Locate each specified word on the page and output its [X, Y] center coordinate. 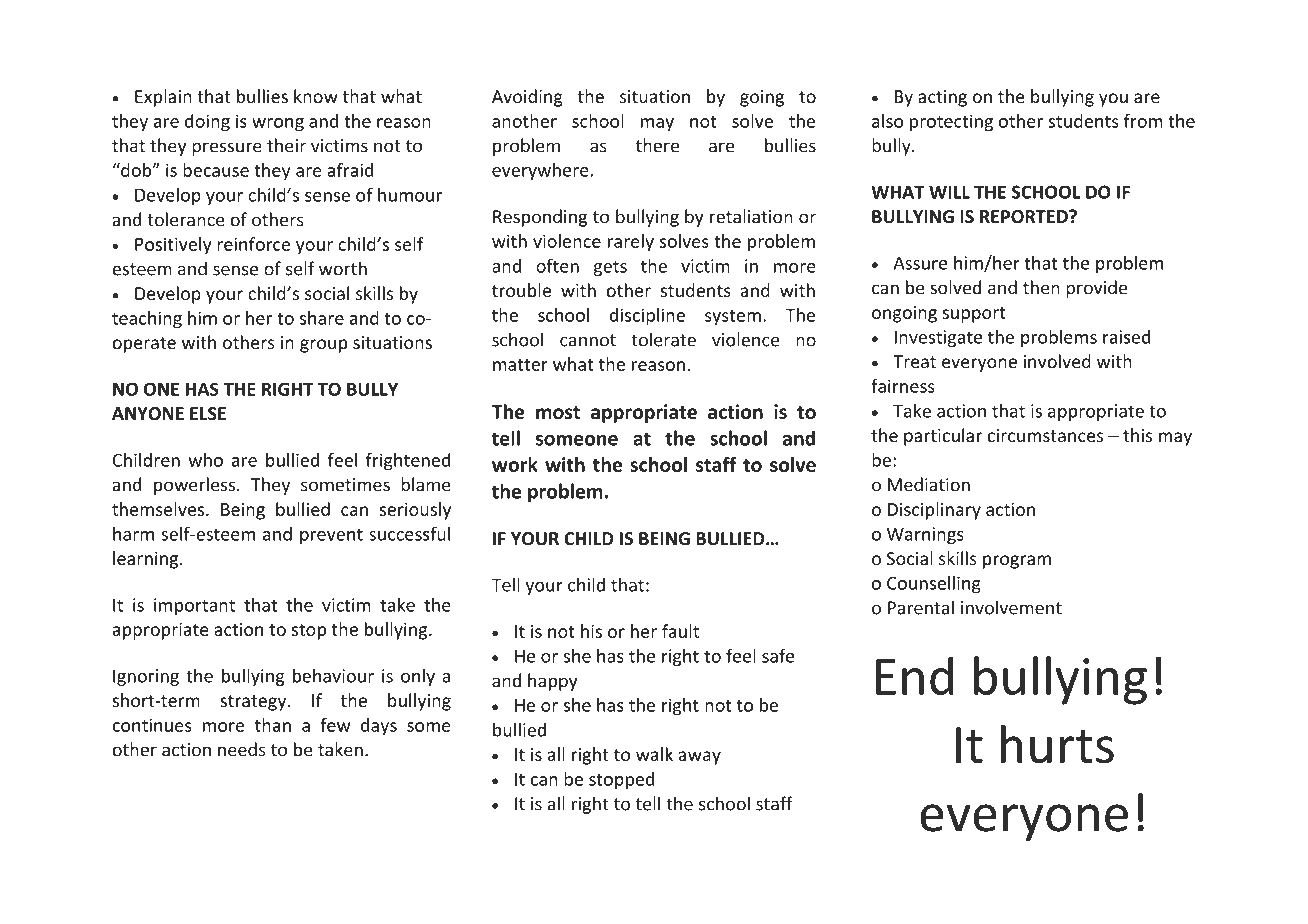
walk [654, 754]
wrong [278, 125]
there [657, 145]
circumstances [1045, 435]
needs [242, 749]
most [558, 412]
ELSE [208, 414]
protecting [951, 123]
